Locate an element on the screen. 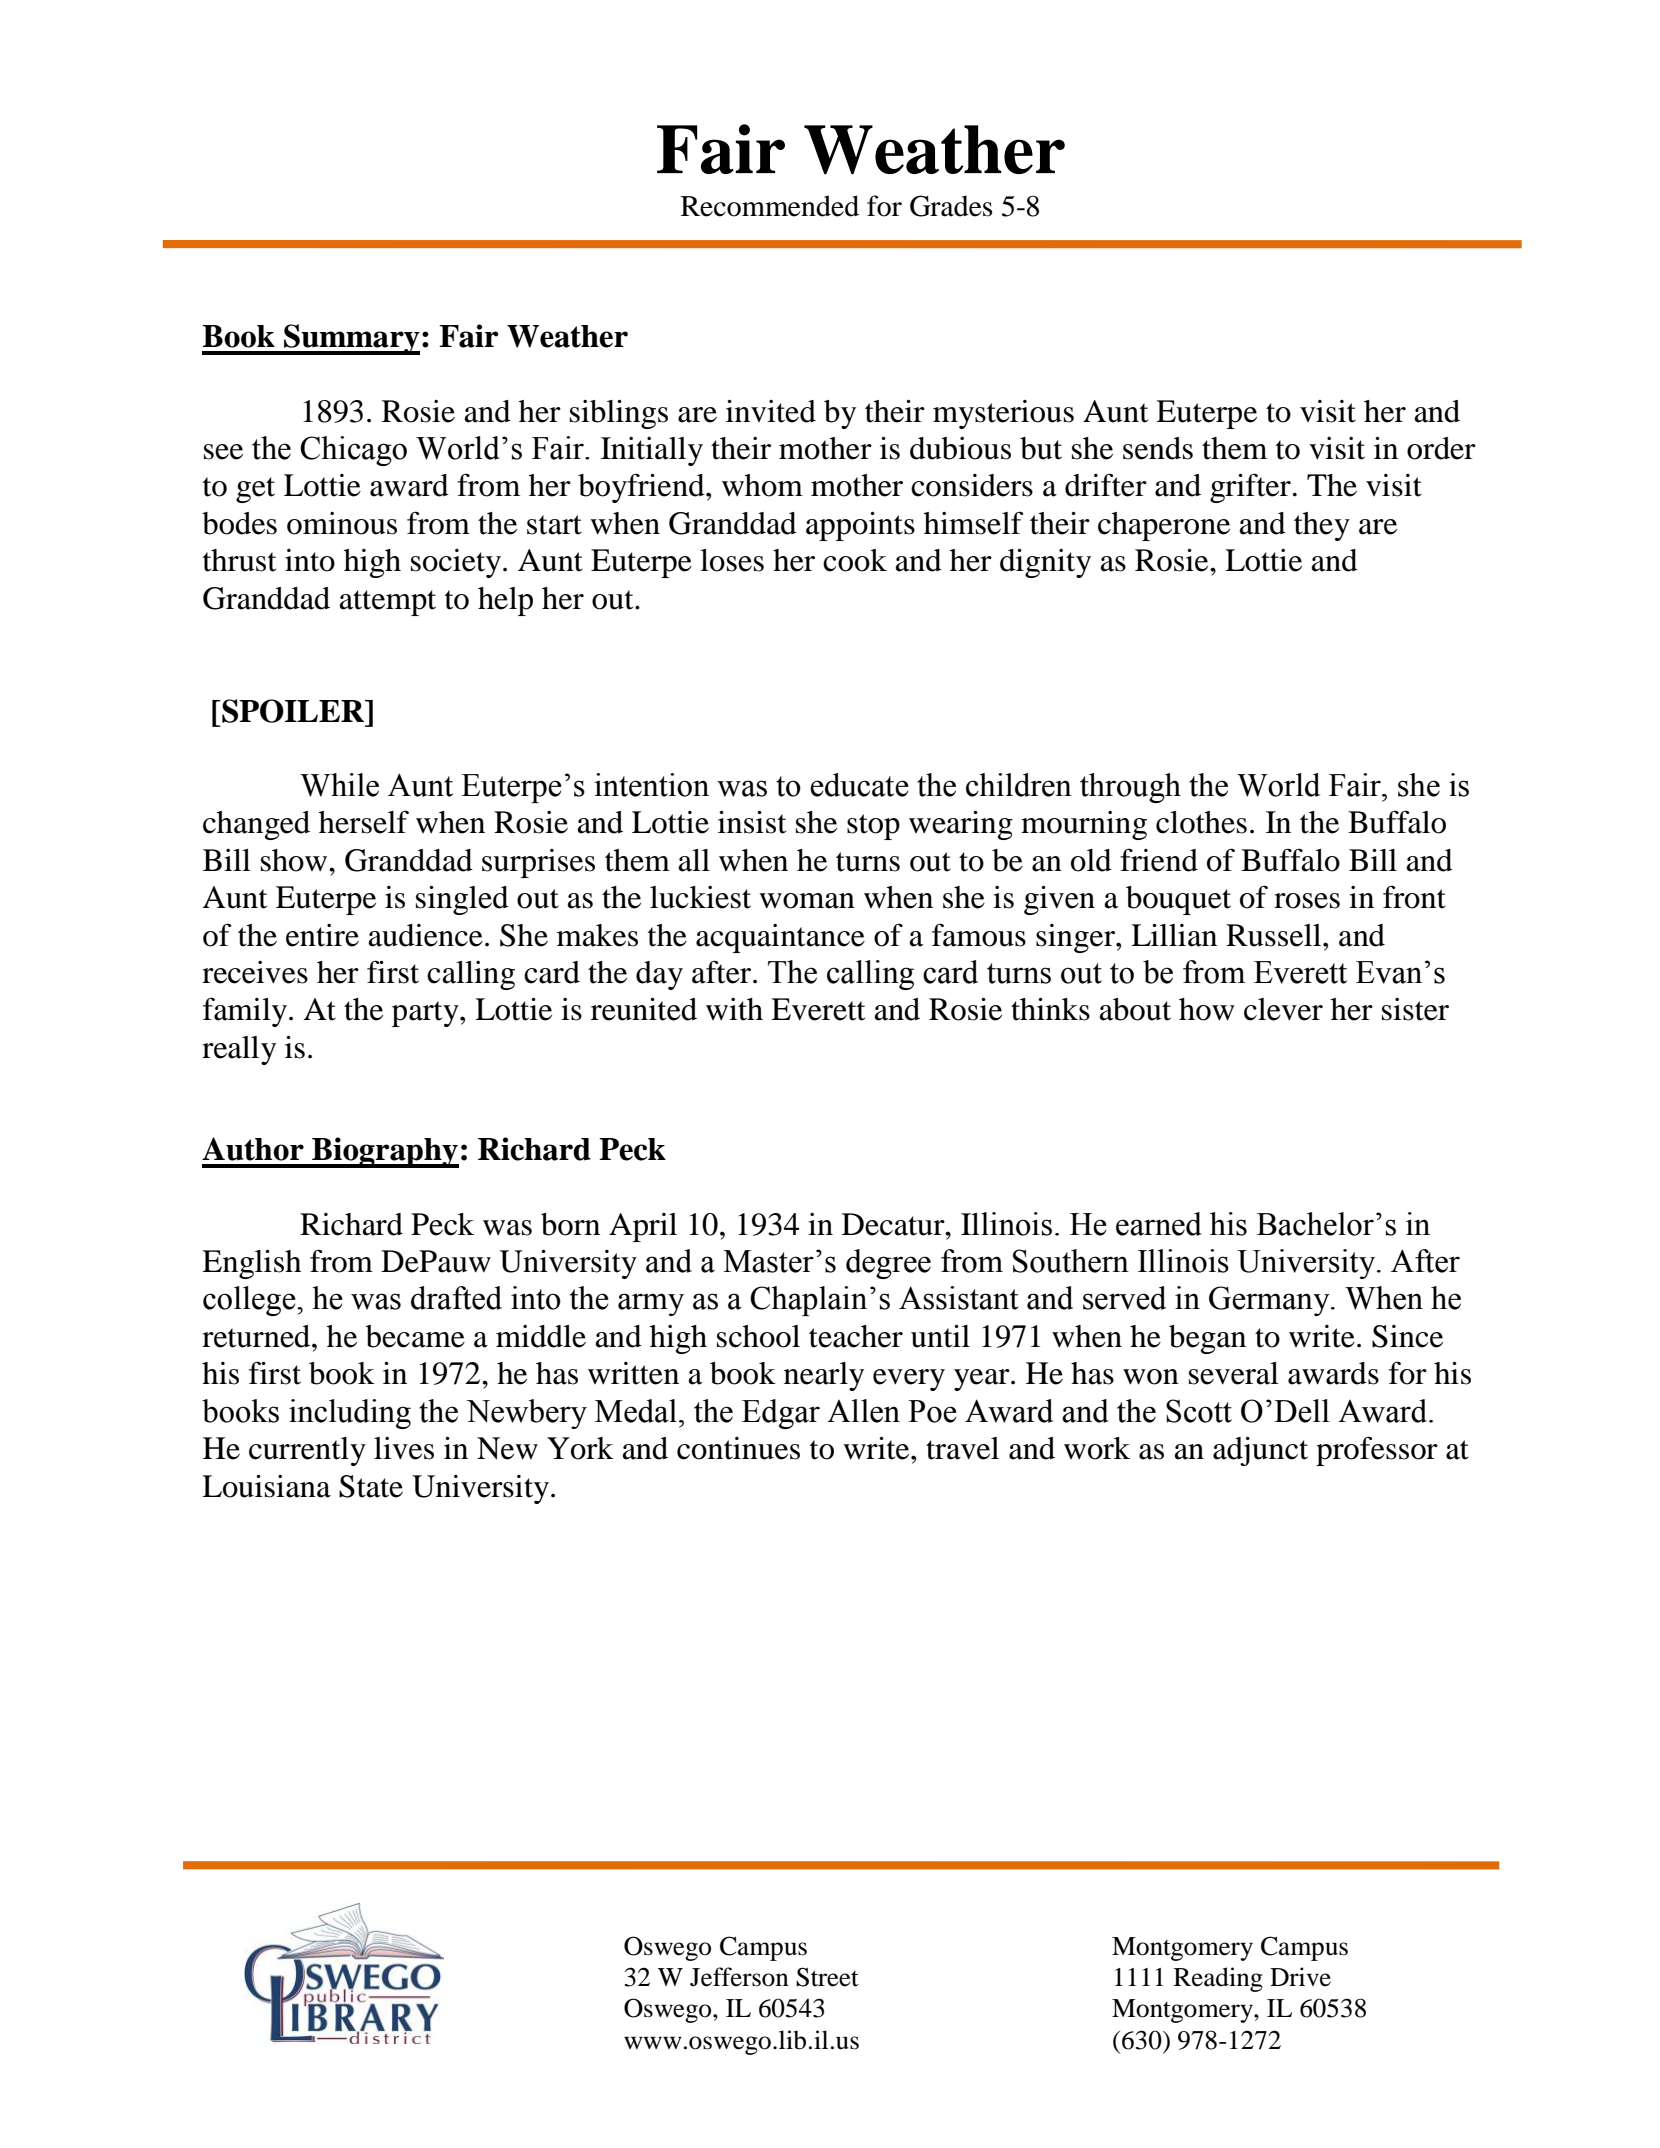  sends is located at coordinates (1158, 448).
